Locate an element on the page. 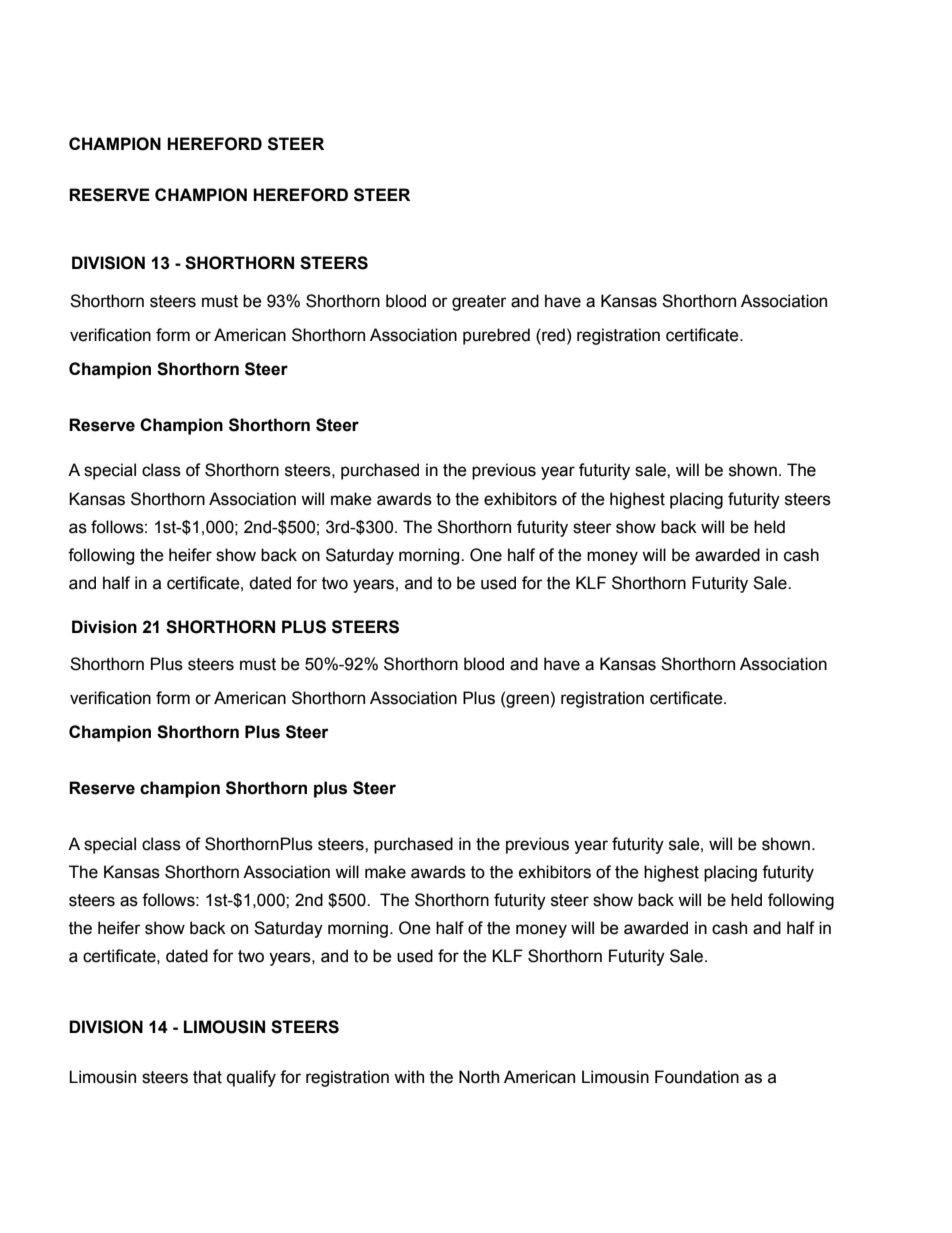 Image resolution: width=952 pixels, height=1233 pixels. North is located at coordinates (479, 1077).
